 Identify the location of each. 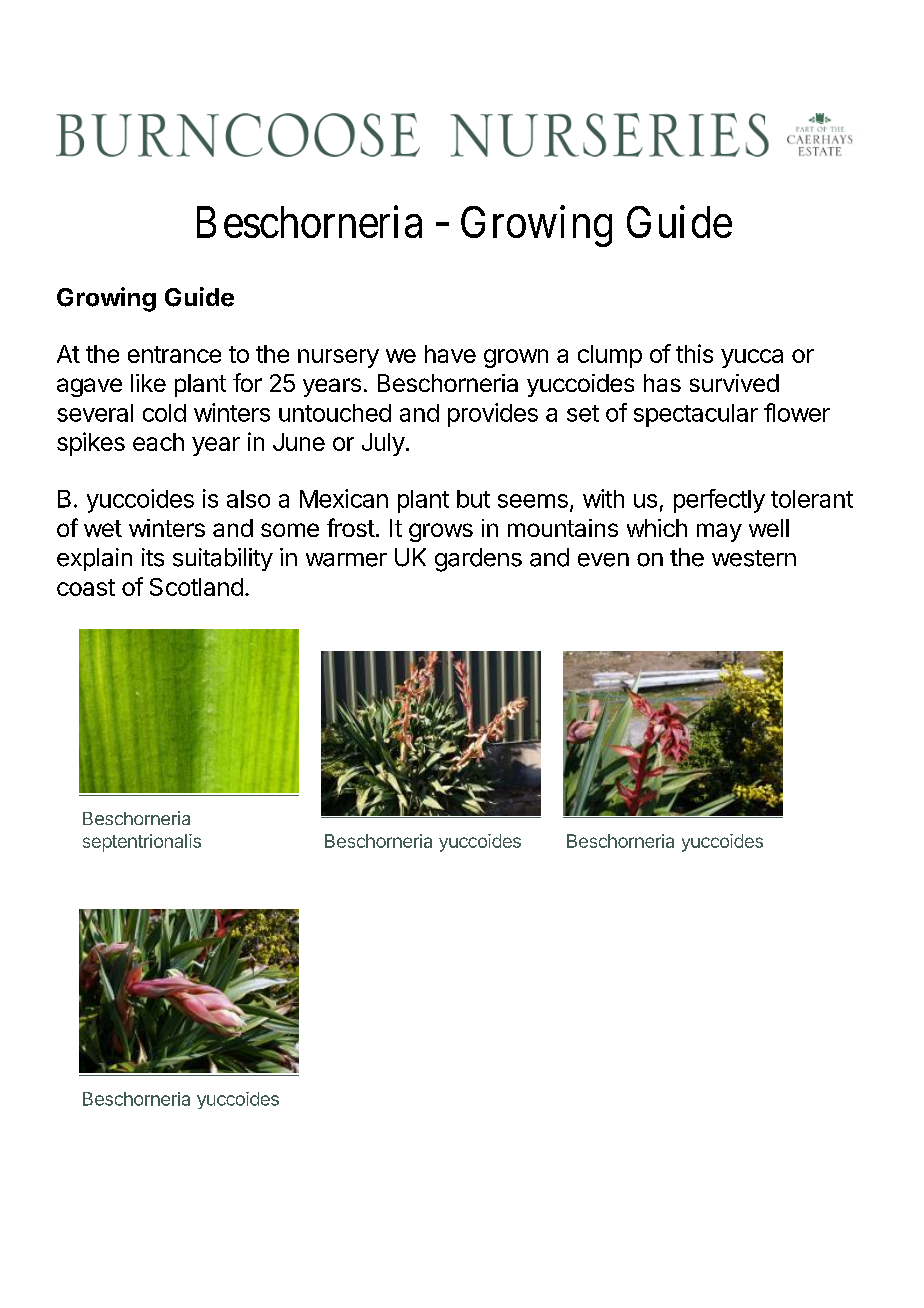
(158, 442).
